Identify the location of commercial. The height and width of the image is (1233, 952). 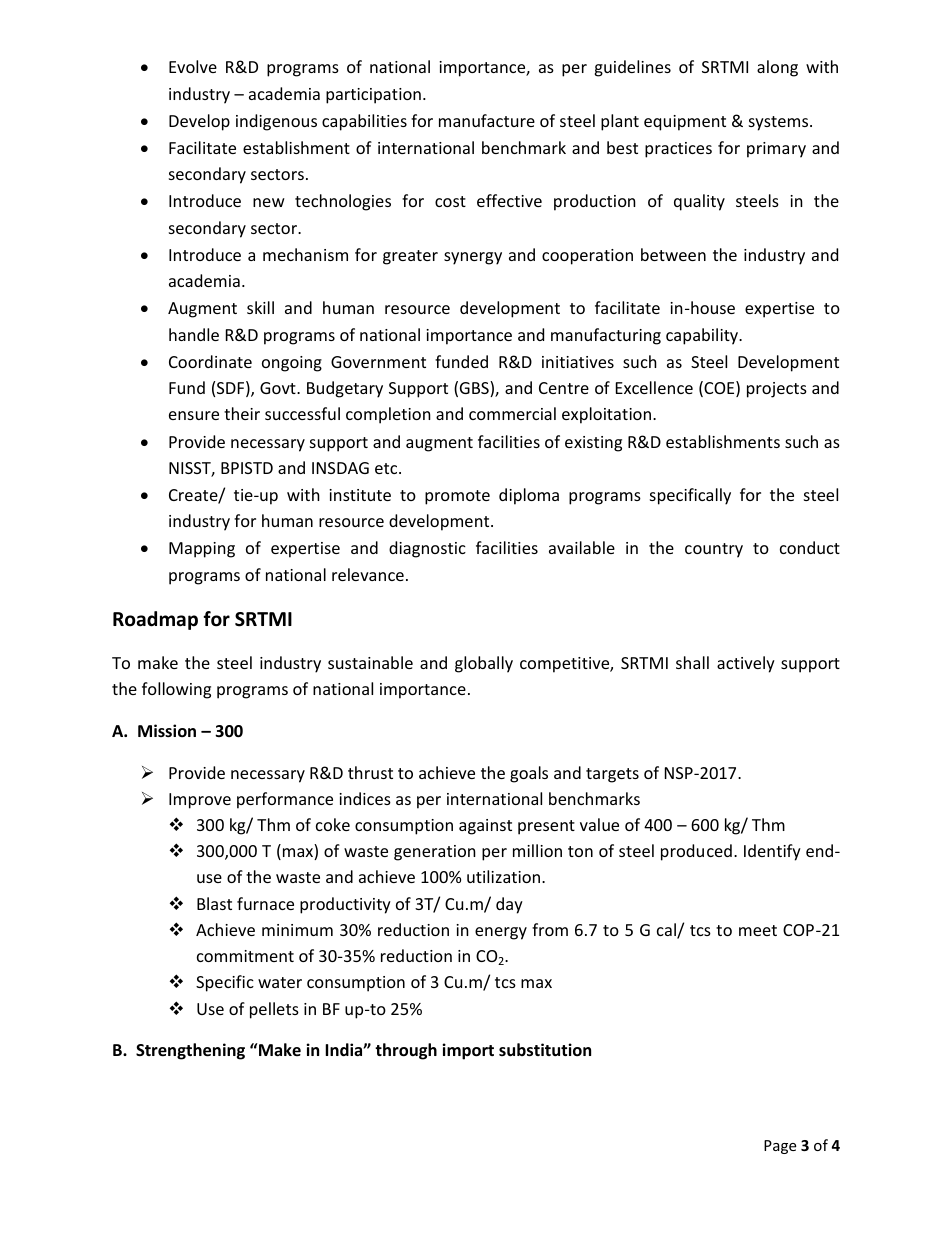
(512, 413).
